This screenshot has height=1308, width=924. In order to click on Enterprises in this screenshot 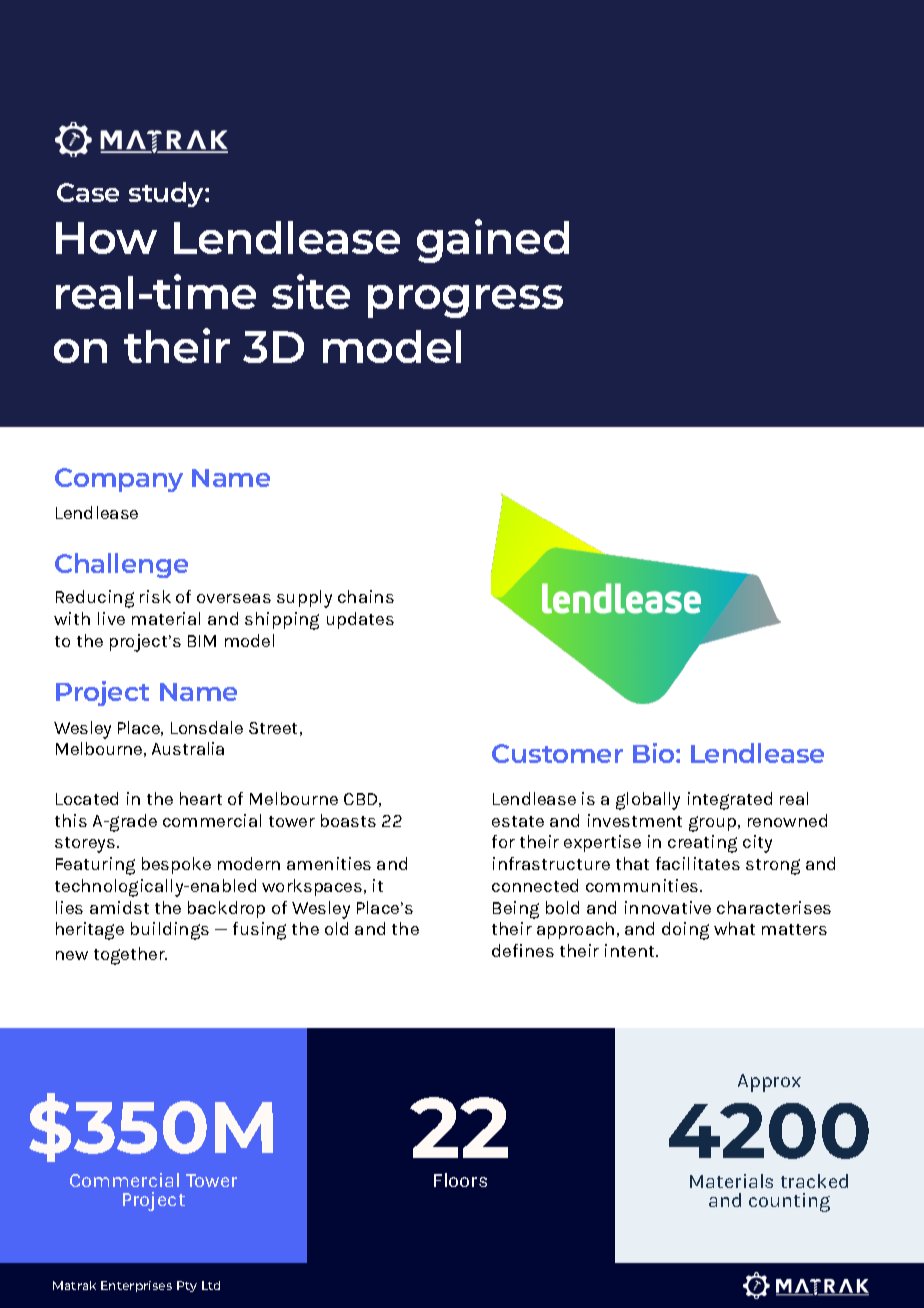, I will do `click(136, 1286)`.
